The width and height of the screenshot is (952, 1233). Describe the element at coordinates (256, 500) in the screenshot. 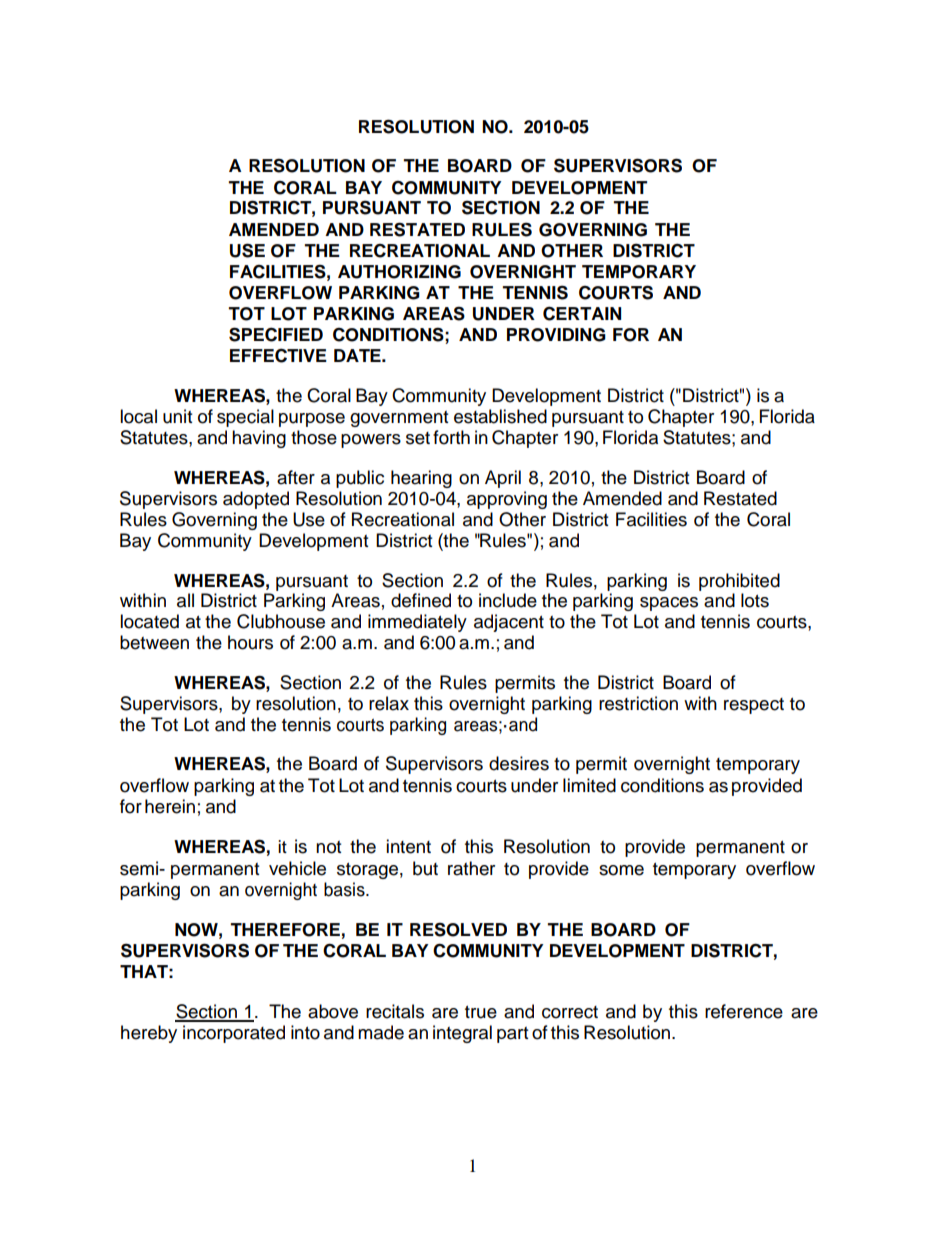

I see `adopted` at that location.
